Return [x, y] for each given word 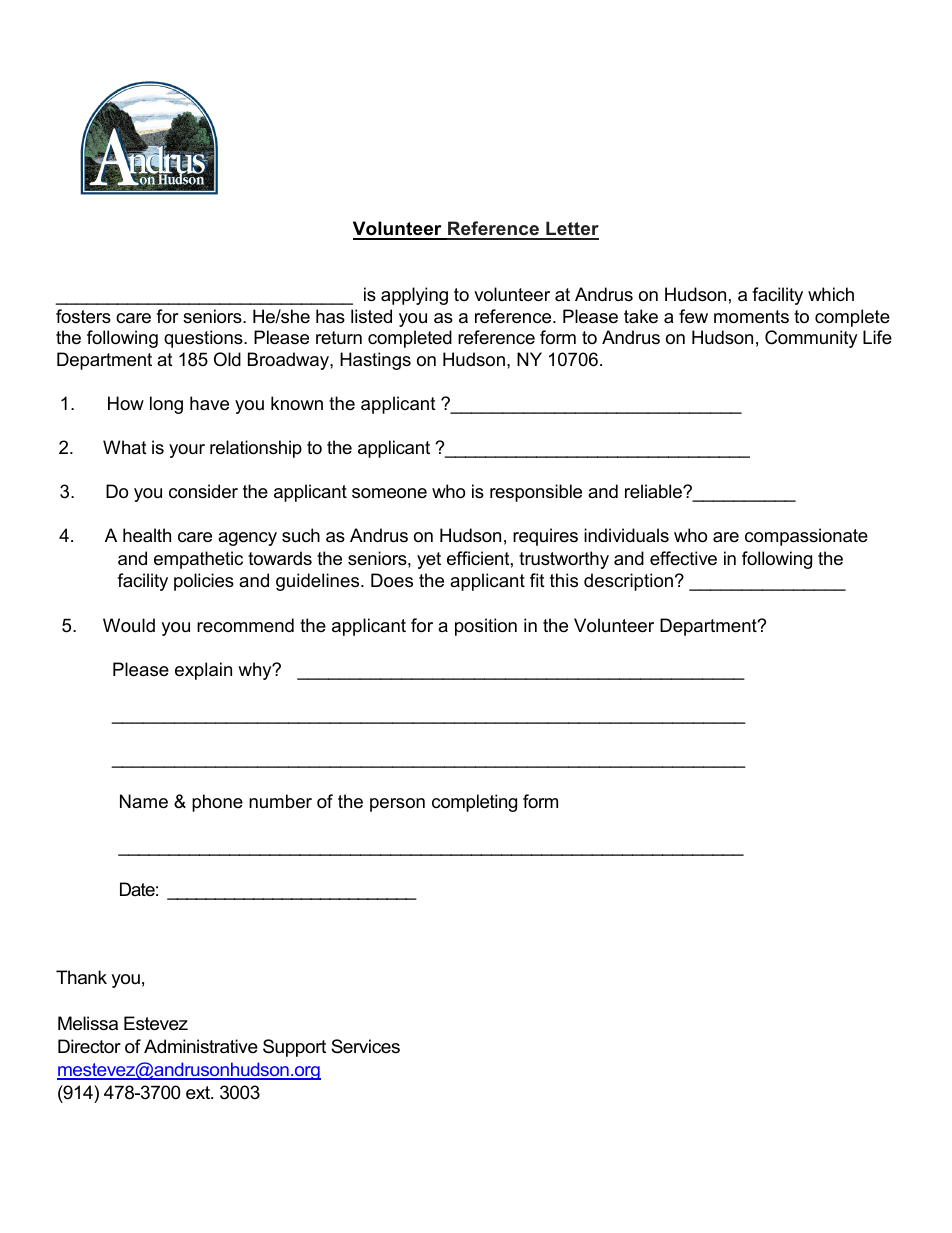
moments [751, 317]
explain [203, 671]
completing [474, 803]
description [628, 582]
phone [217, 803]
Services [365, 1046]
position [486, 627]
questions [204, 339]
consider [203, 491]
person [397, 805]
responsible [536, 493]
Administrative [201, 1046]
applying [414, 296]
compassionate [806, 537]
